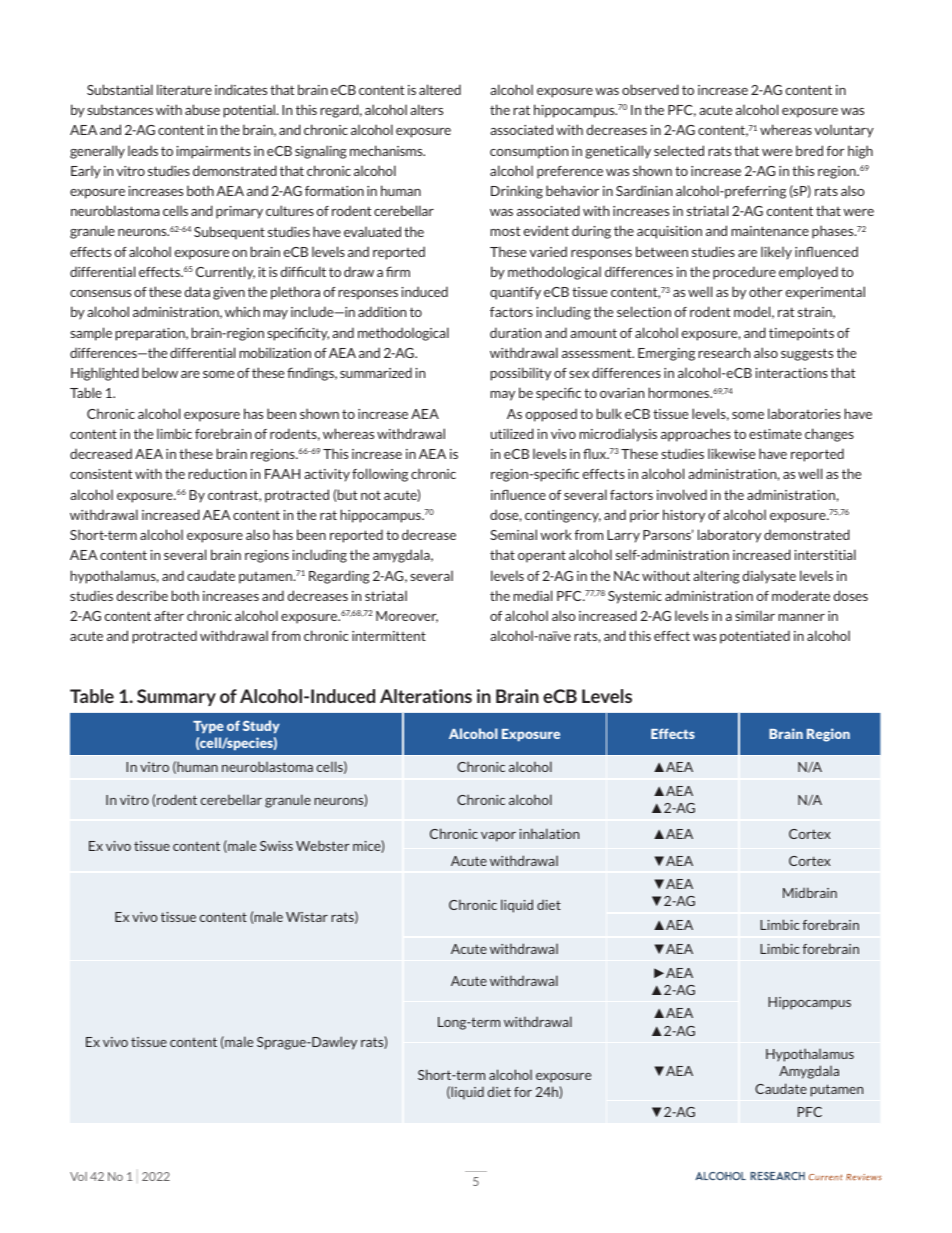 The height and width of the screenshot is (1233, 952). Describe the element at coordinates (809, 150) in the screenshot. I see `bred` at that location.
